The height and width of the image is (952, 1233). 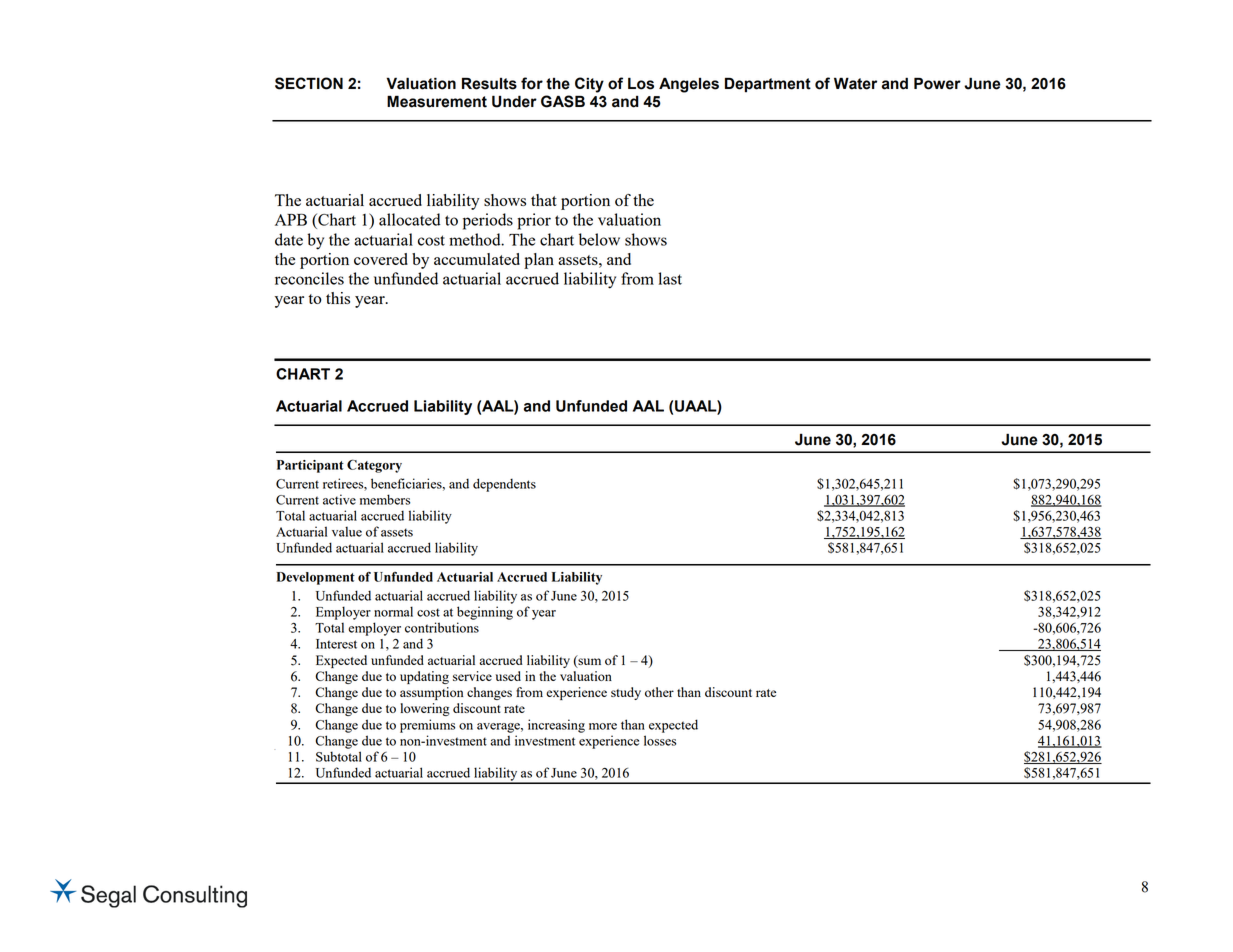 I want to click on Water, so click(x=855, y=83).
